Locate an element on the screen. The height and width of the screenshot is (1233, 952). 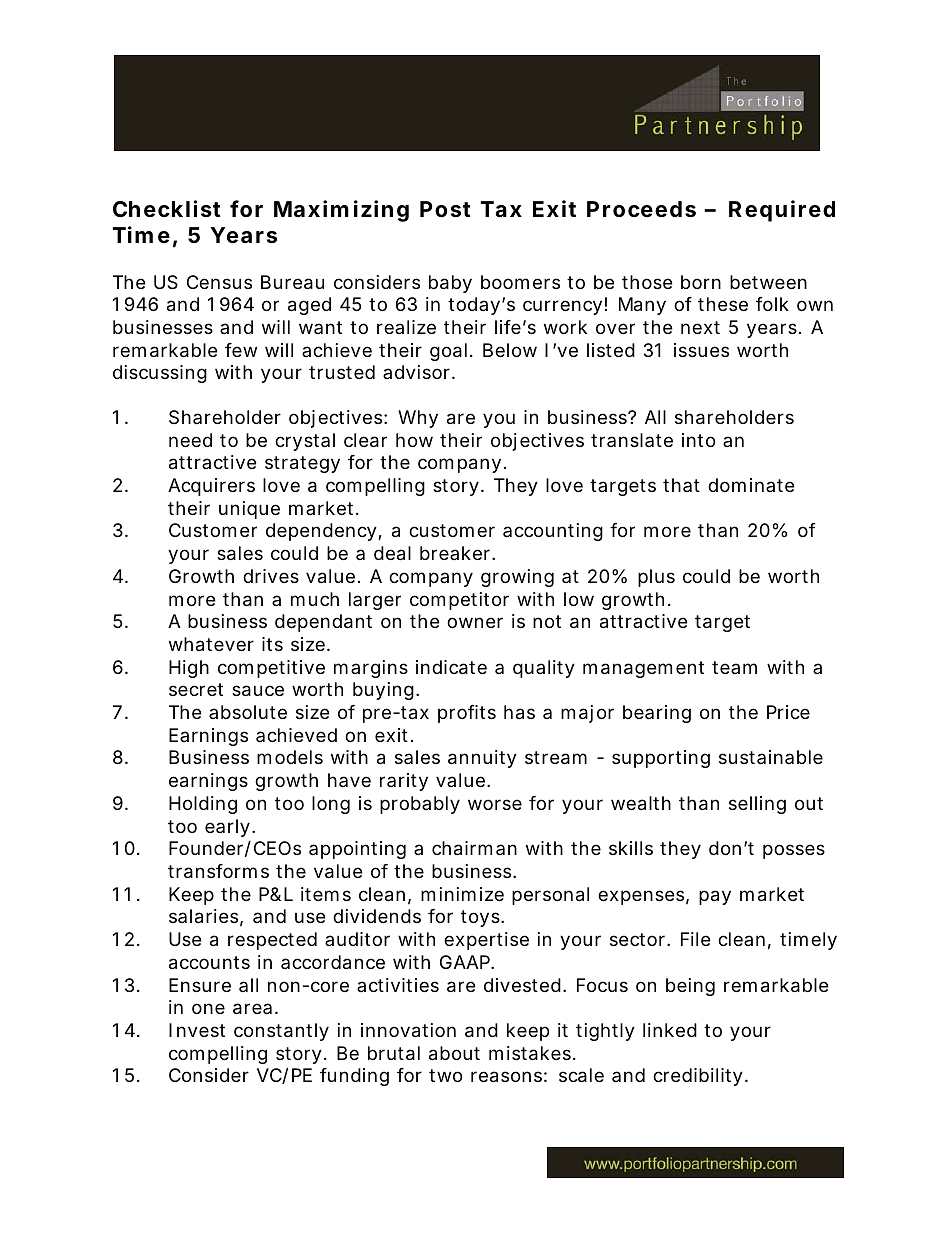
Post is located at coordinates (445, 209).
